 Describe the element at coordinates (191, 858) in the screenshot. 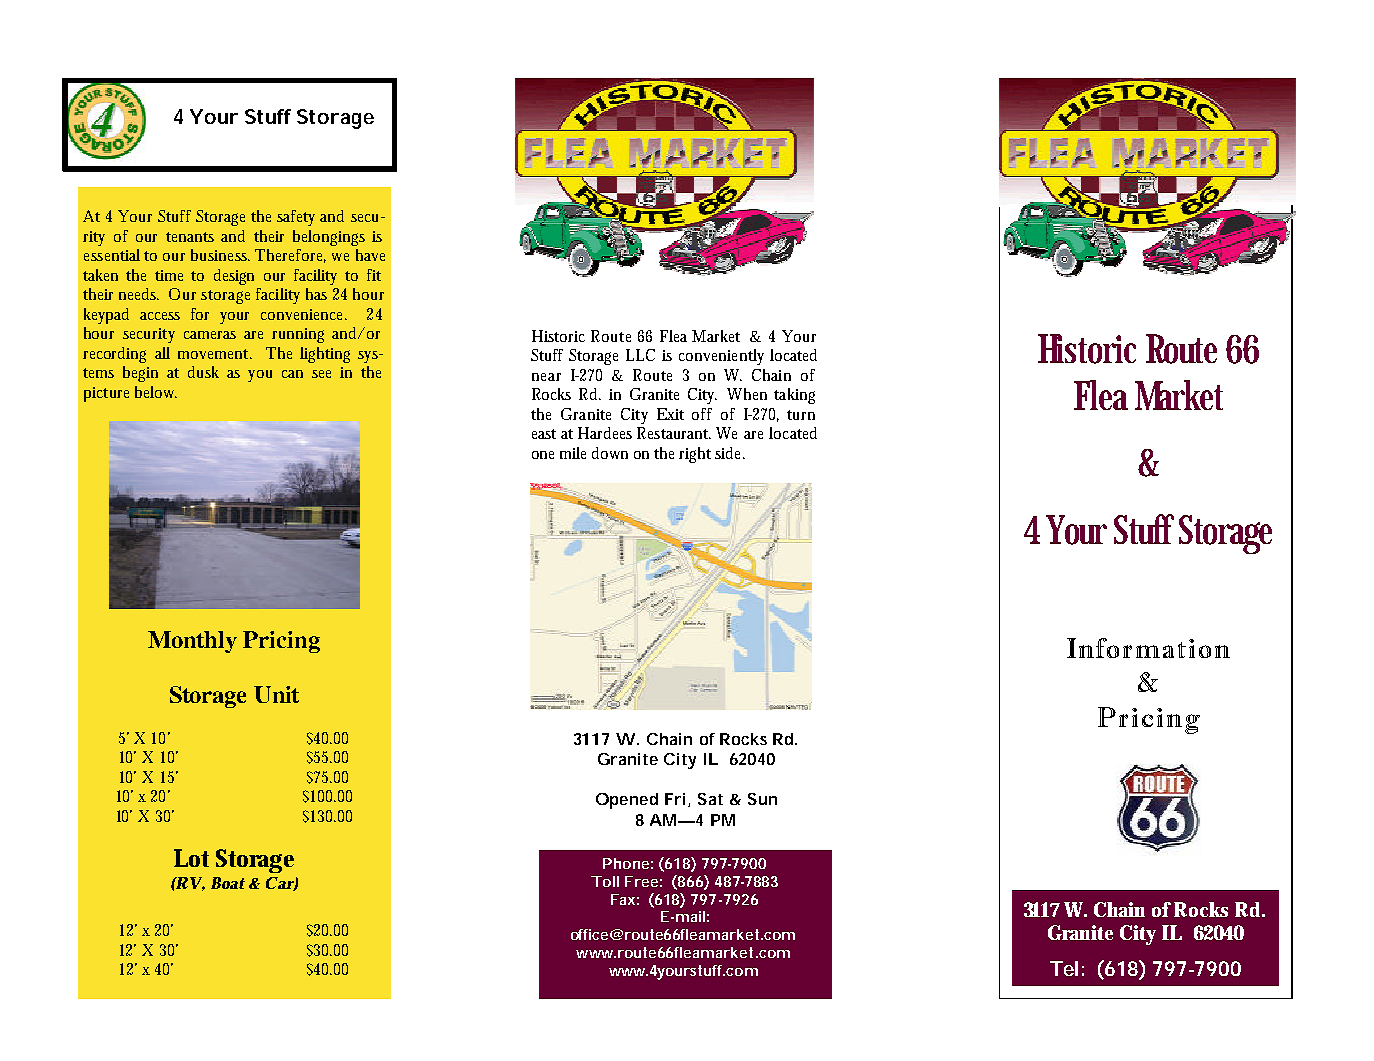

I see `Lot` at that location.
